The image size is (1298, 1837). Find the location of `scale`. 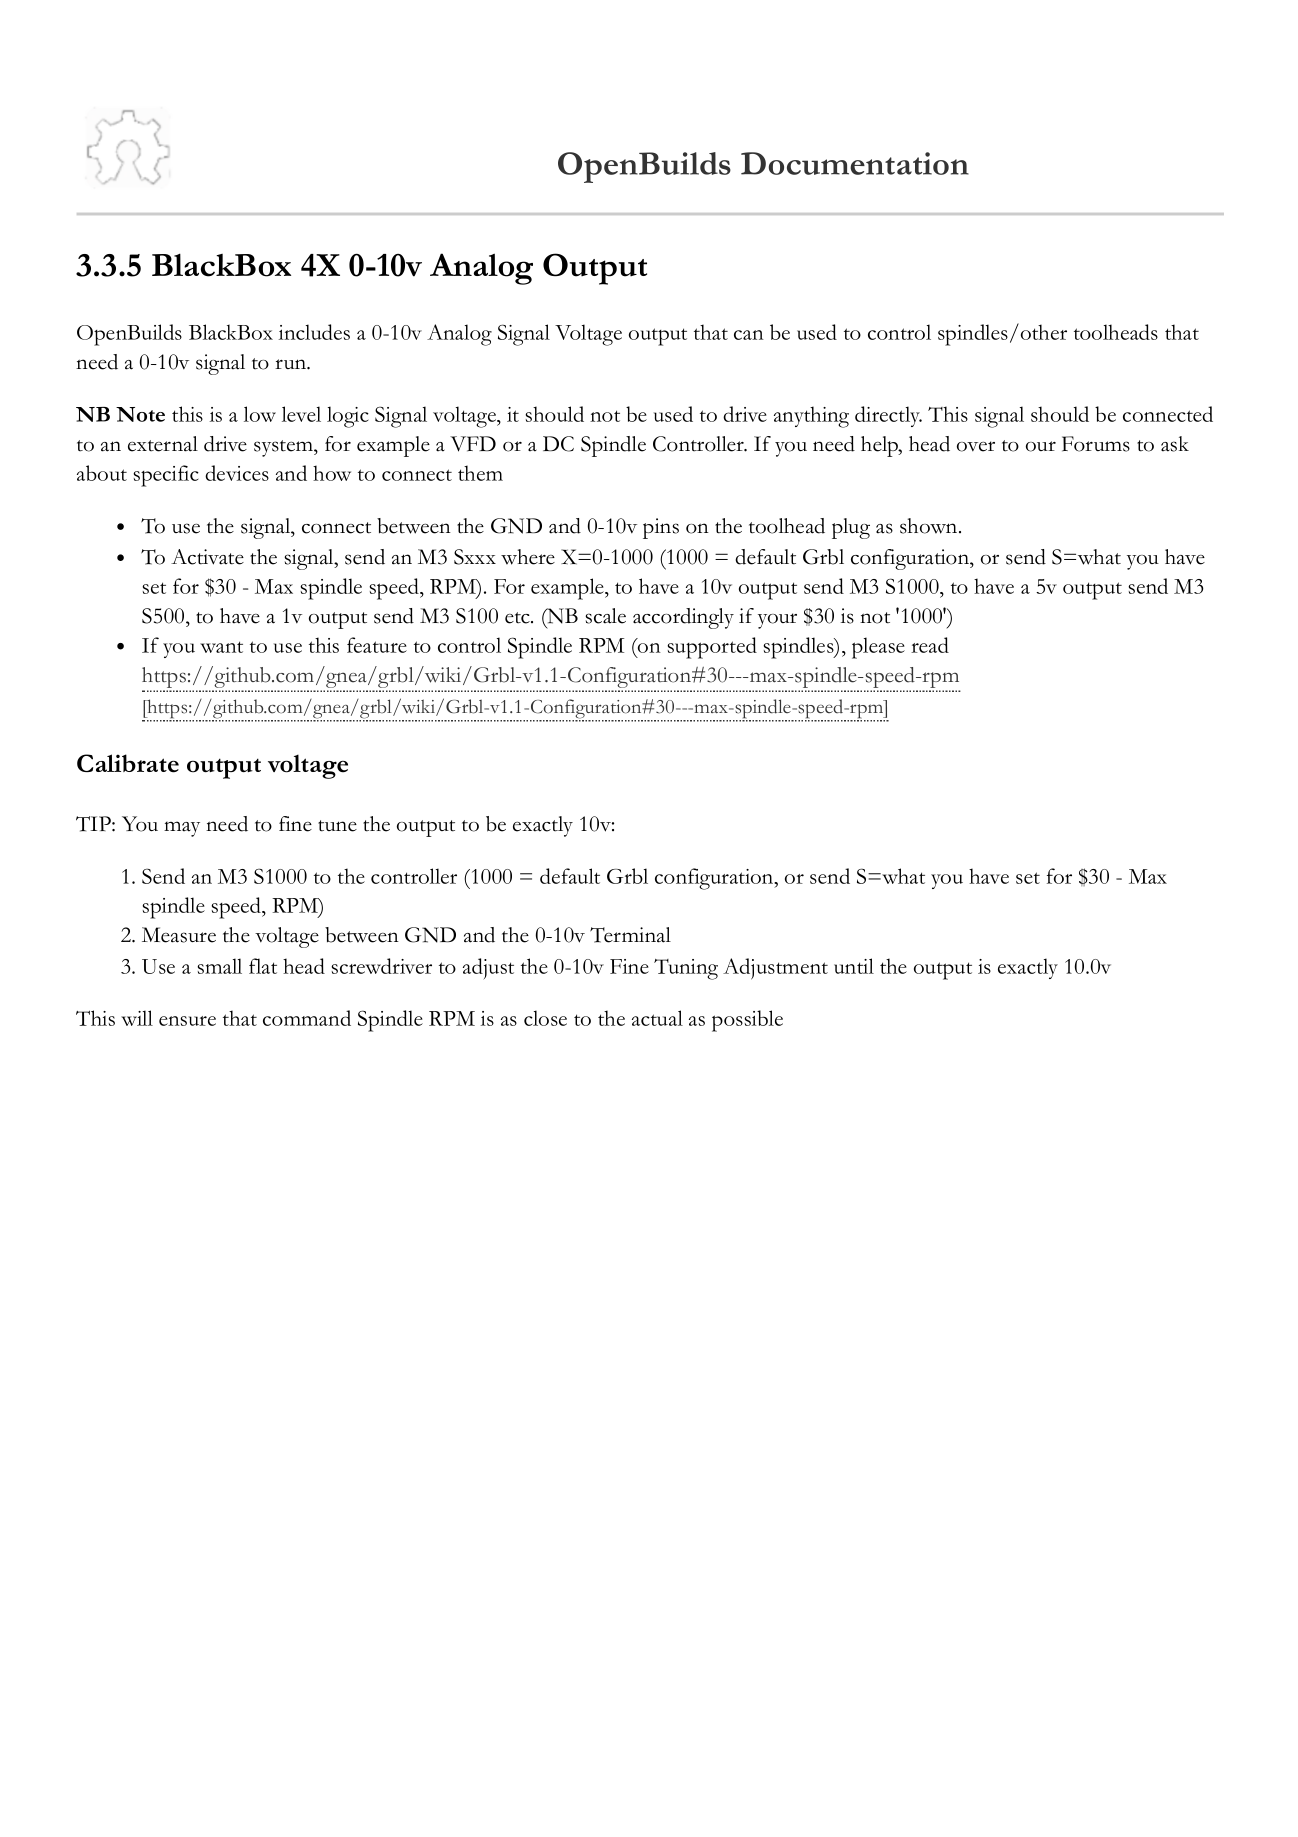

scale is located at coordinates (605, 616).
